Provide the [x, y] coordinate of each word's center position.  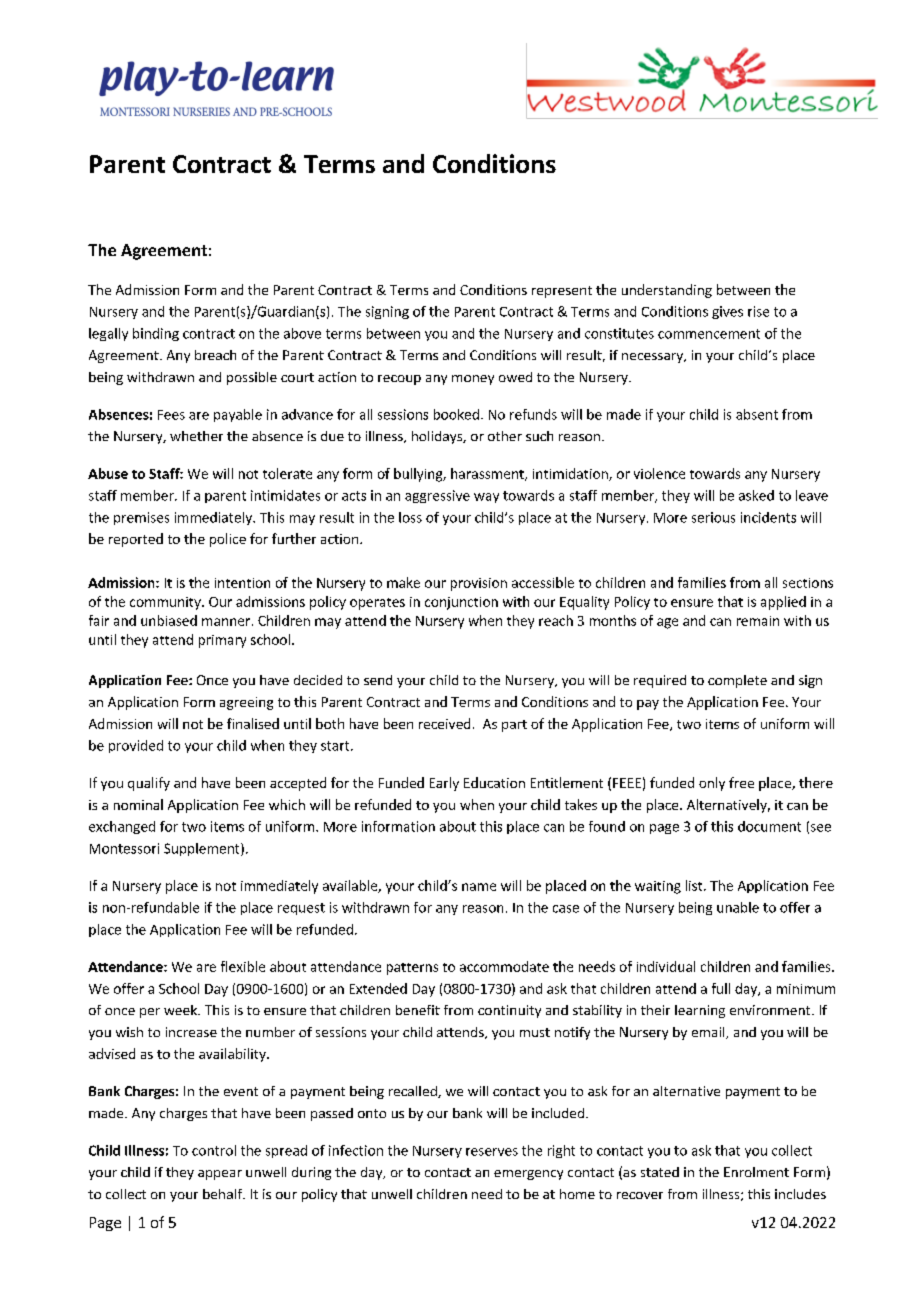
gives [727, 312]
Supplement [203, 849]
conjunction [461, 603]
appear [220, 1175]
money [473, 380]
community [166, 603]
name [479, 887]
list [695, 885]
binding [156, 334]
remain [758, 621]
